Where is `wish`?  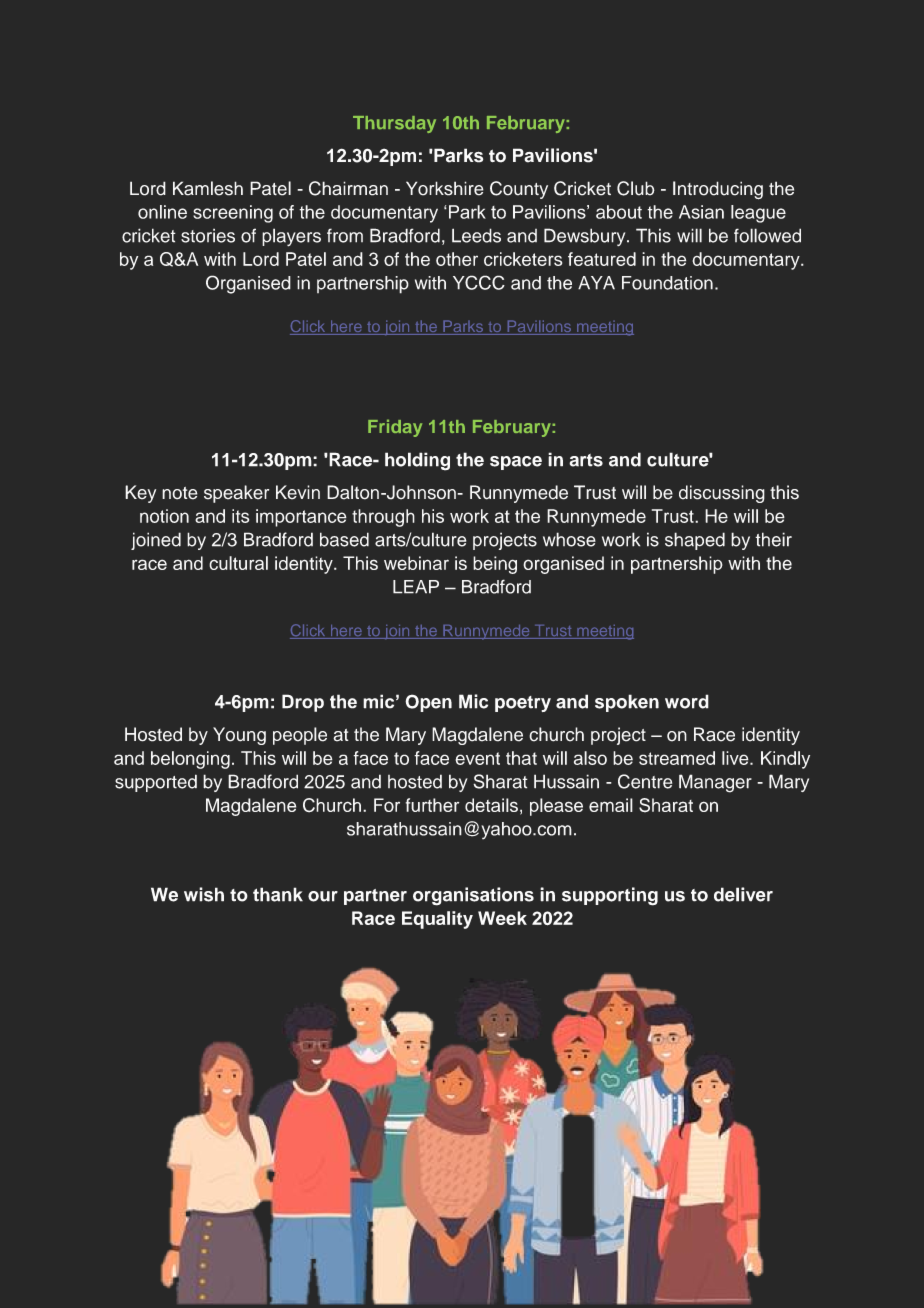
wish is located at coordinates (204, 894).
